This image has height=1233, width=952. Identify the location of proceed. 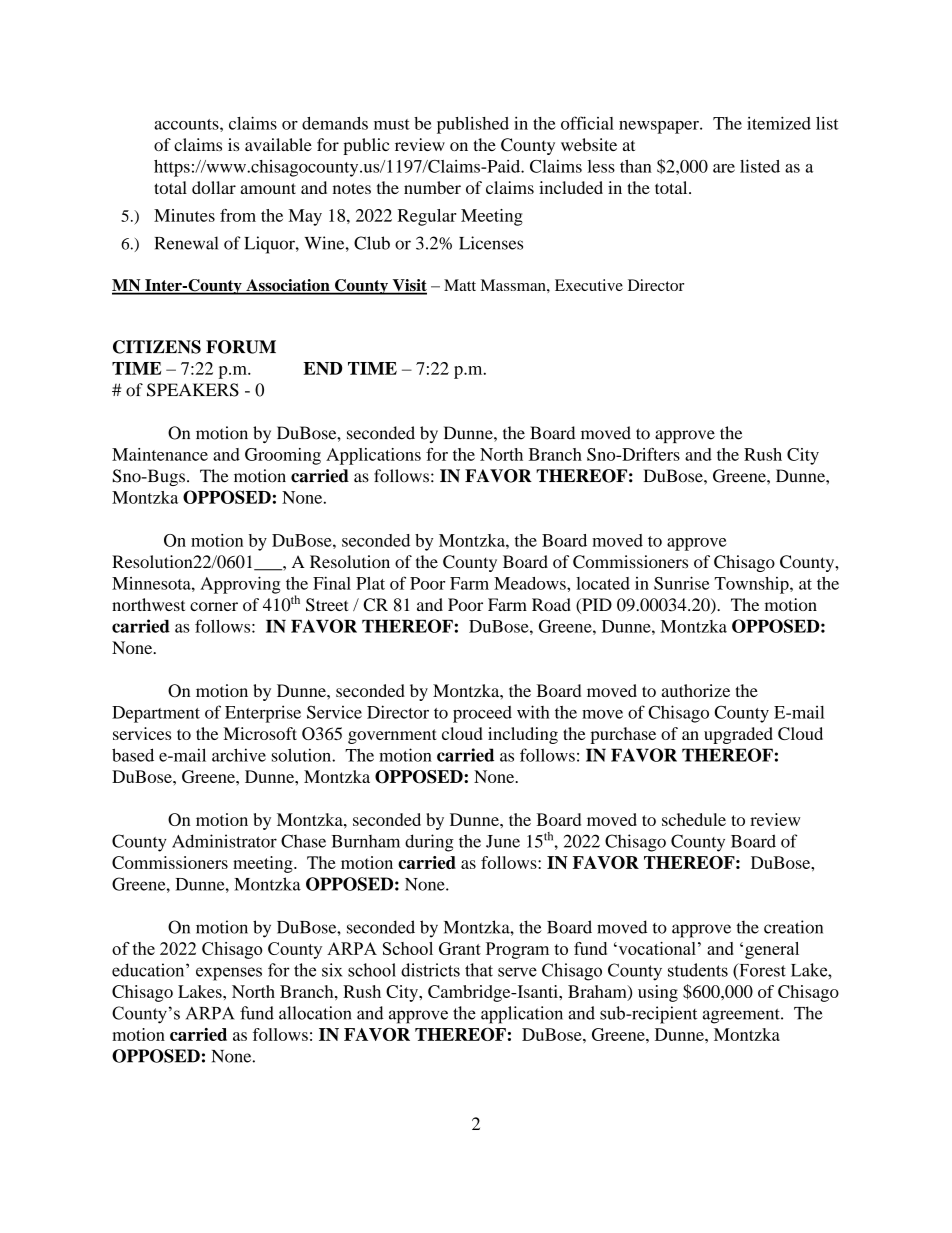
(482, 714).
